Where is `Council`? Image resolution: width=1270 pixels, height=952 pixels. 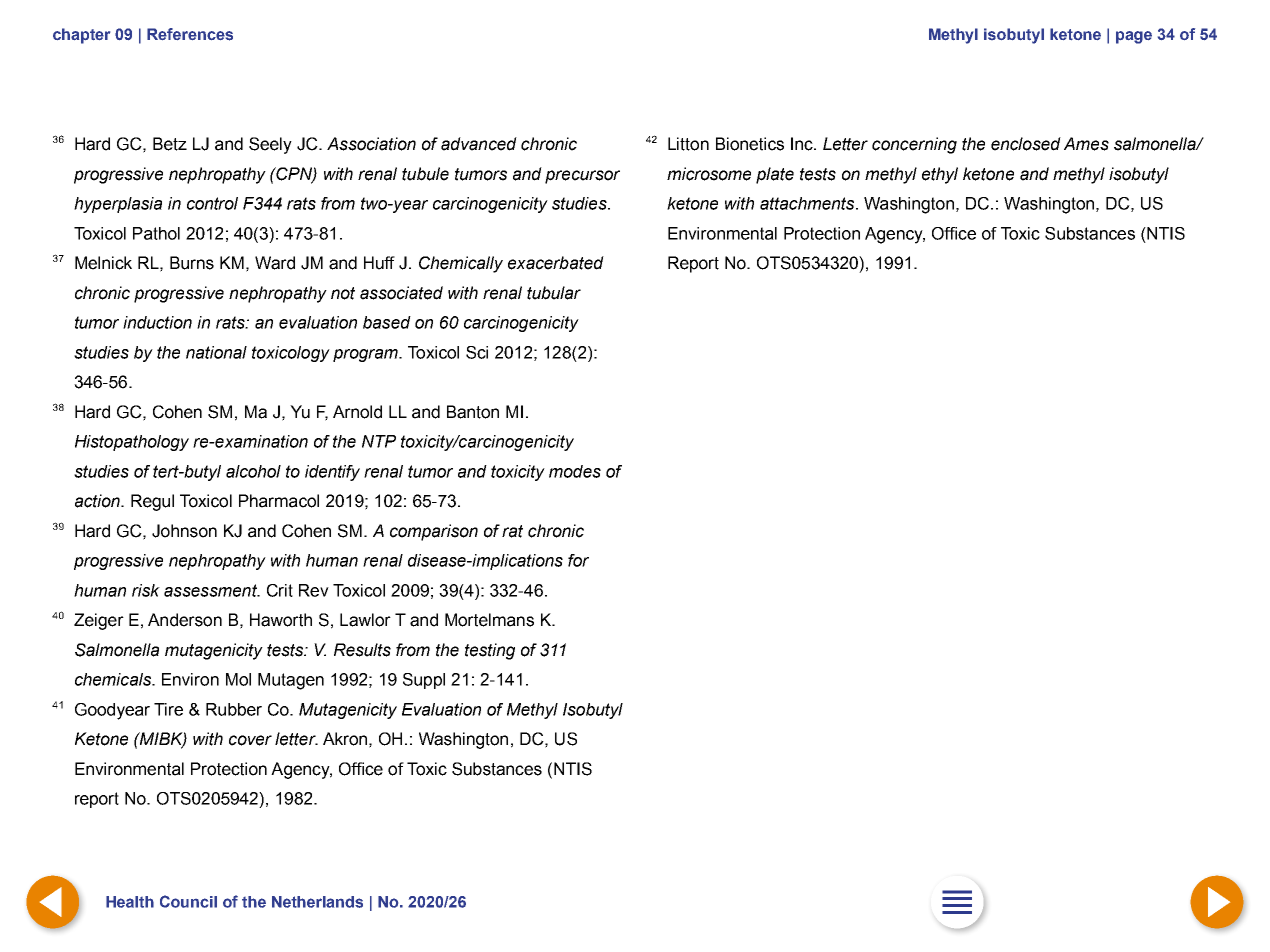 Council is located at coordinates (188, 901).
